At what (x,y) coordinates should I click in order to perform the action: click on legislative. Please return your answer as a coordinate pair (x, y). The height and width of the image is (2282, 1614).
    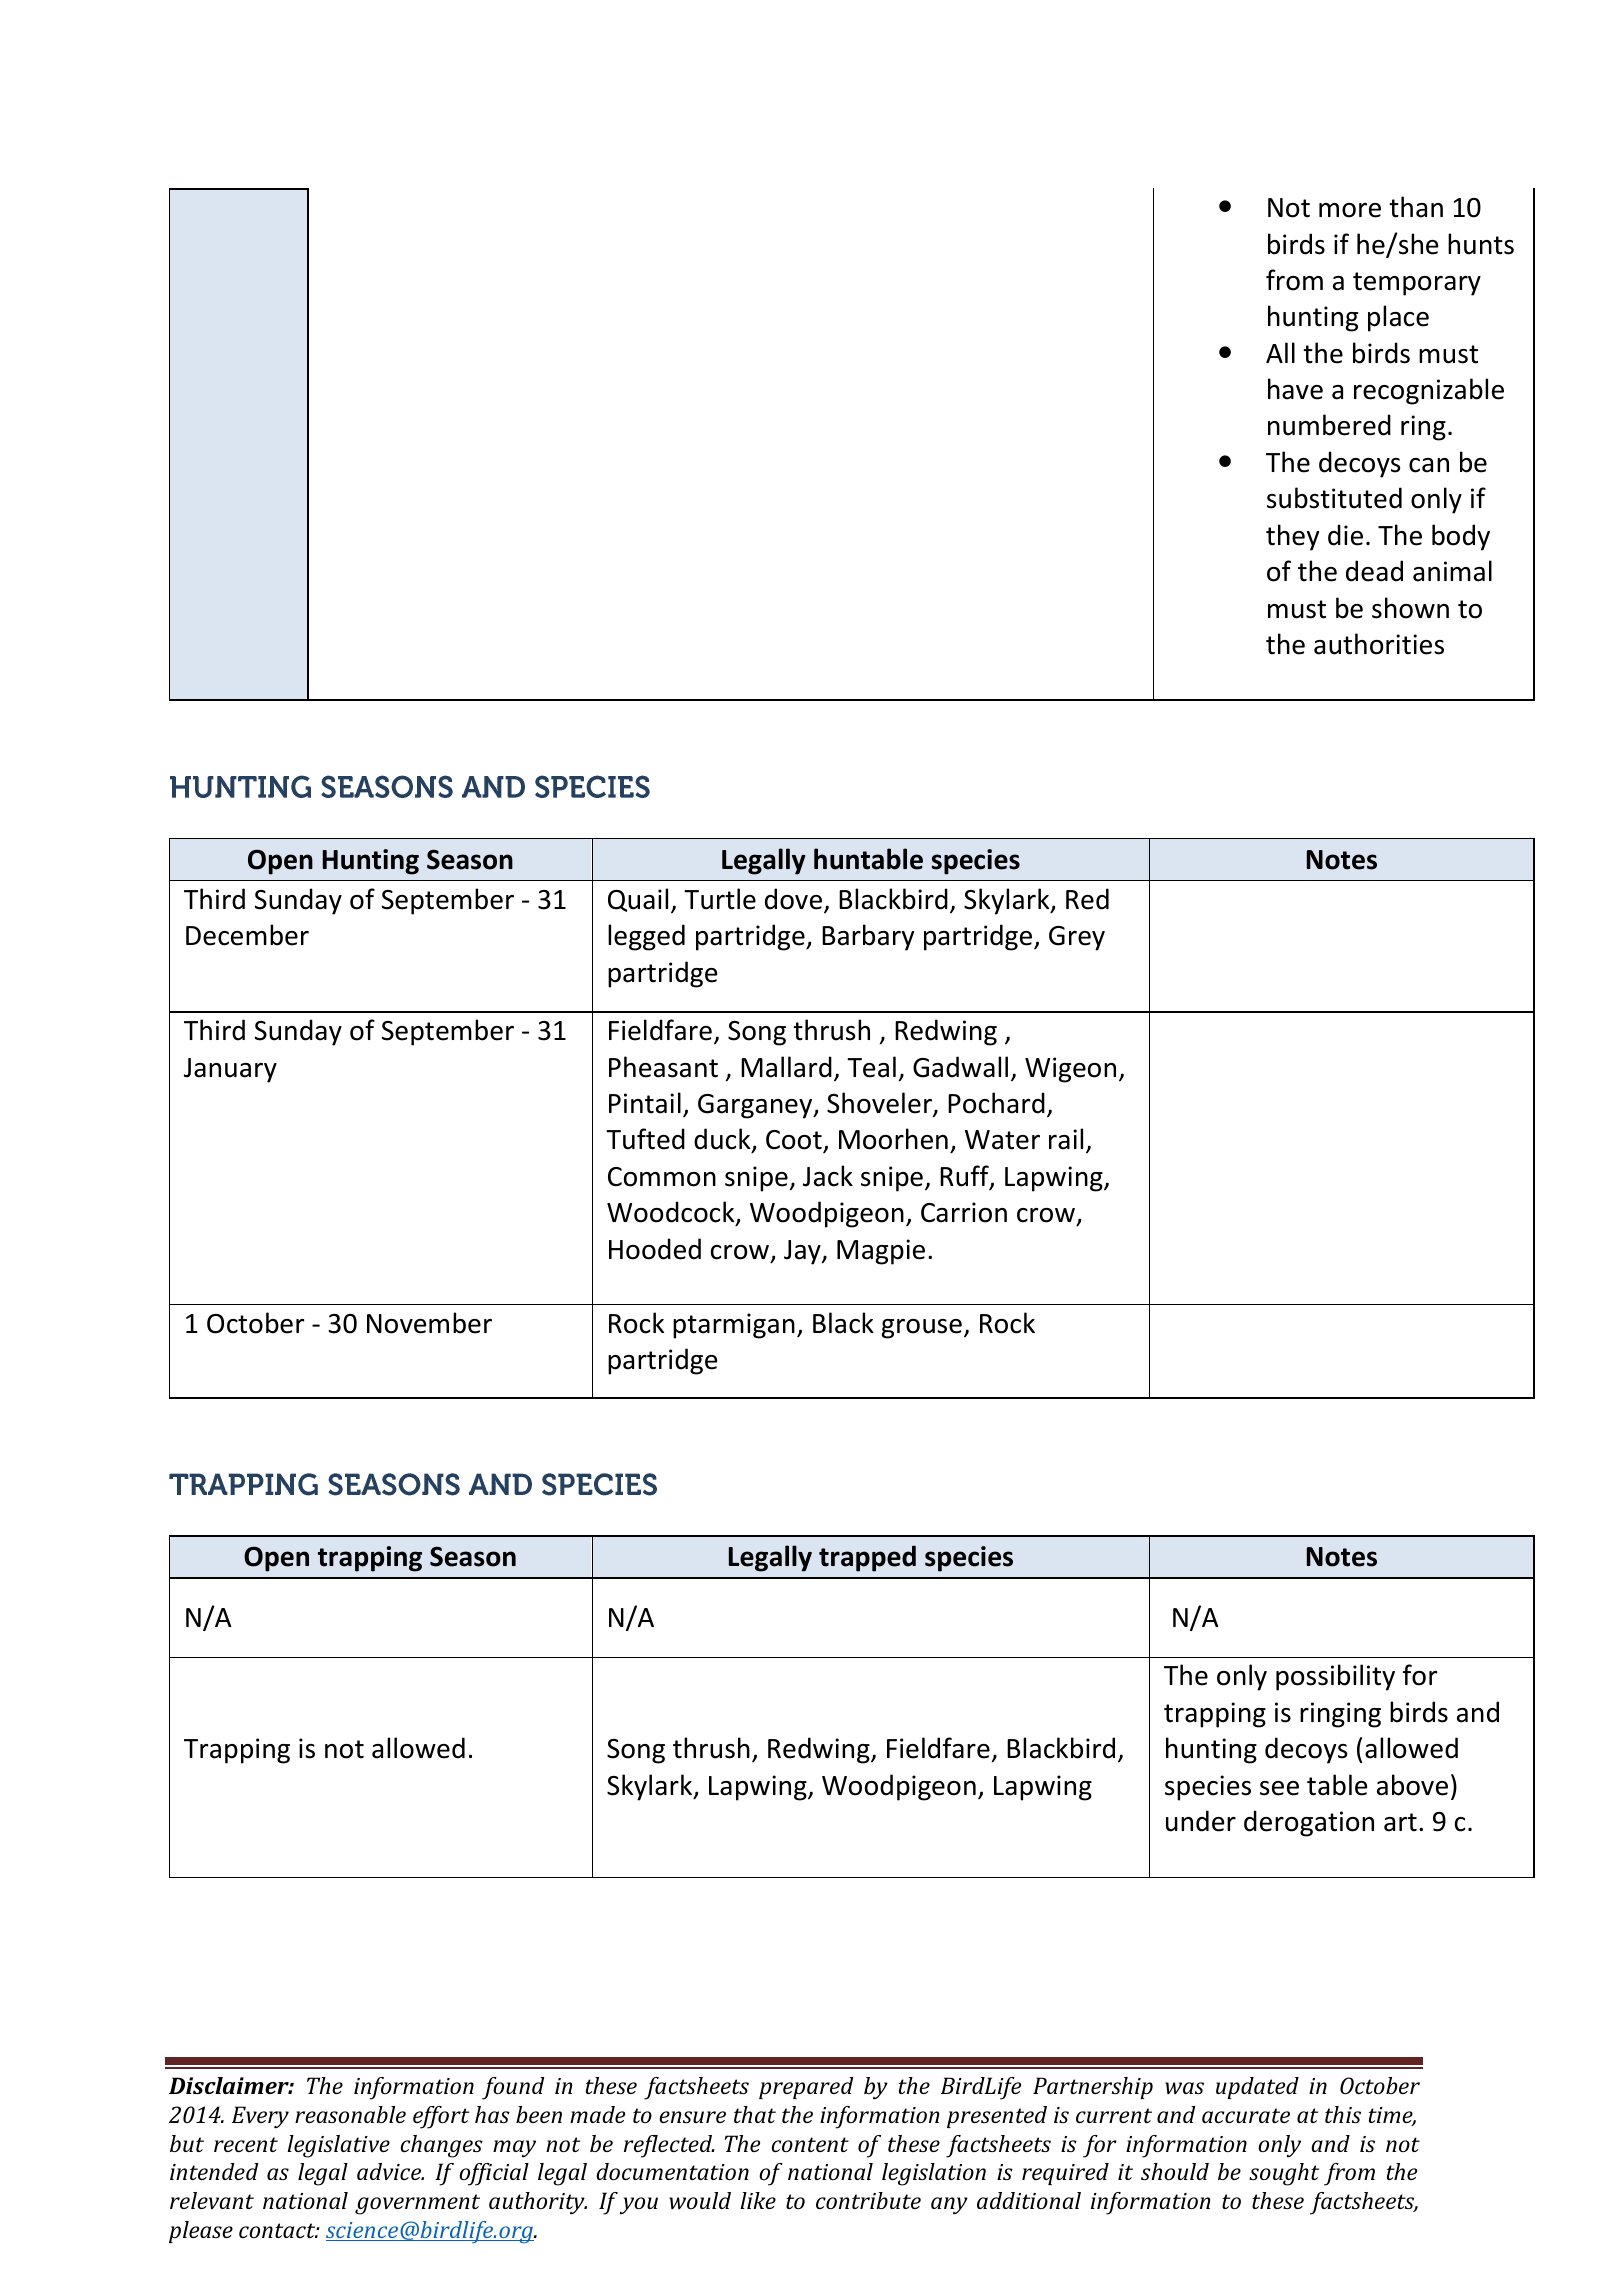
    Looking at the image, I should click on (338, 2146).
